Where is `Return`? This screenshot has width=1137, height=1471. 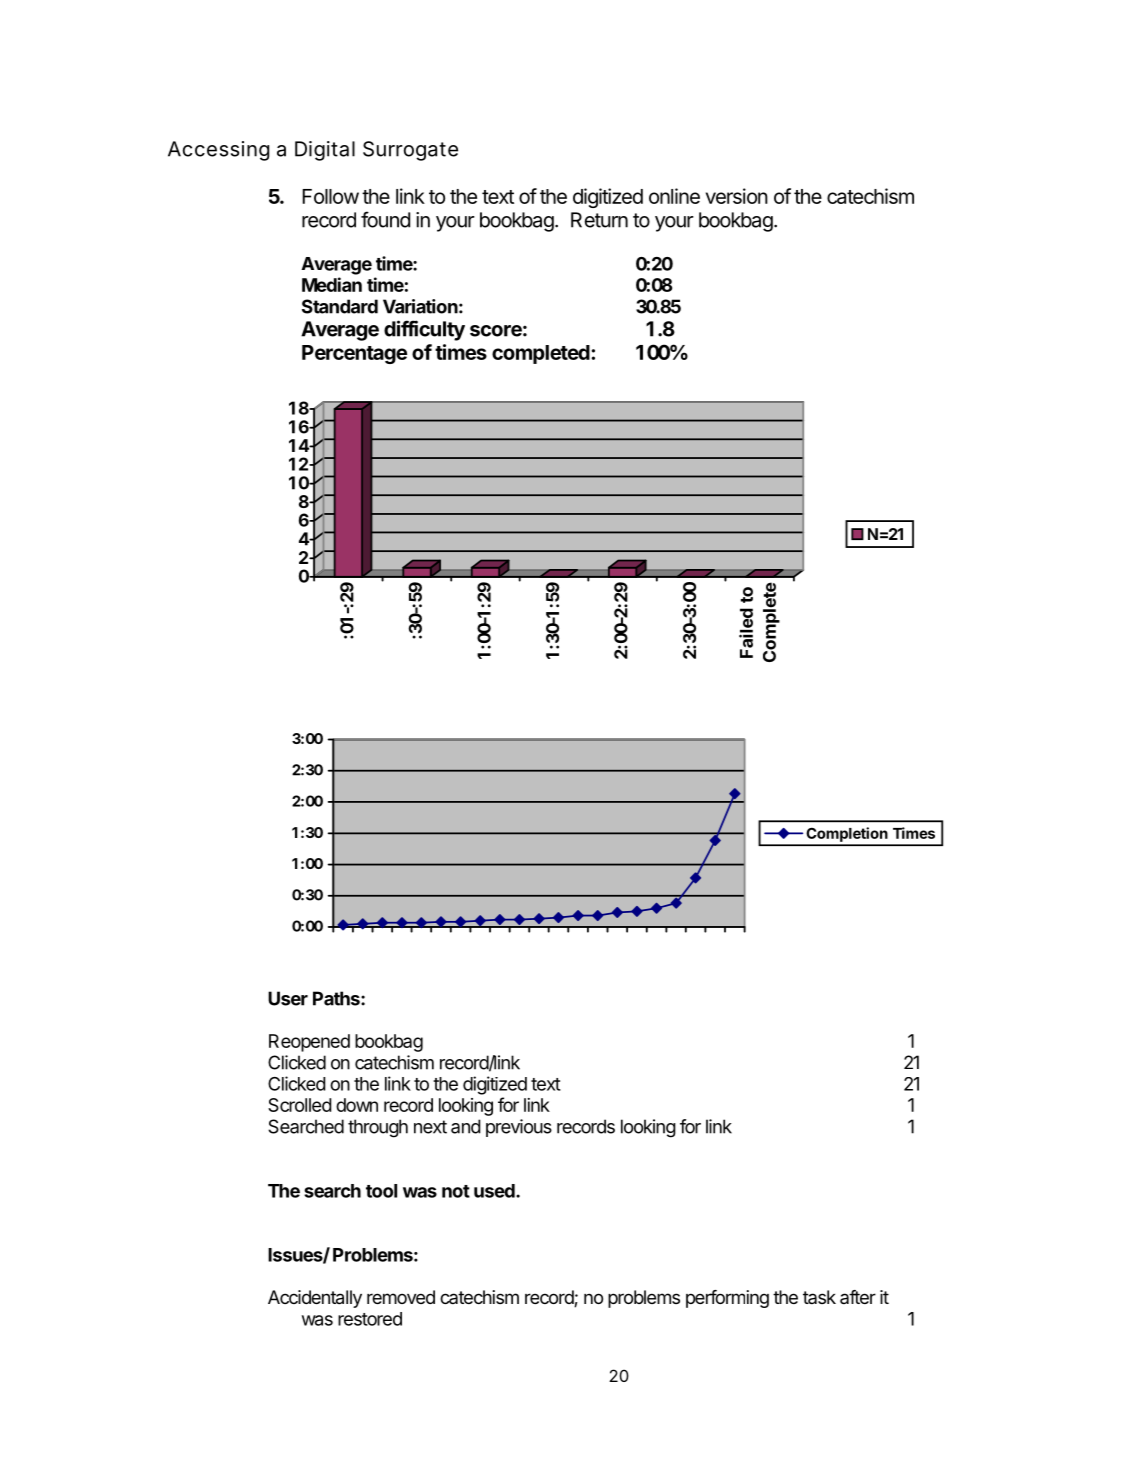
Return is located at coordinates (599, 220).
